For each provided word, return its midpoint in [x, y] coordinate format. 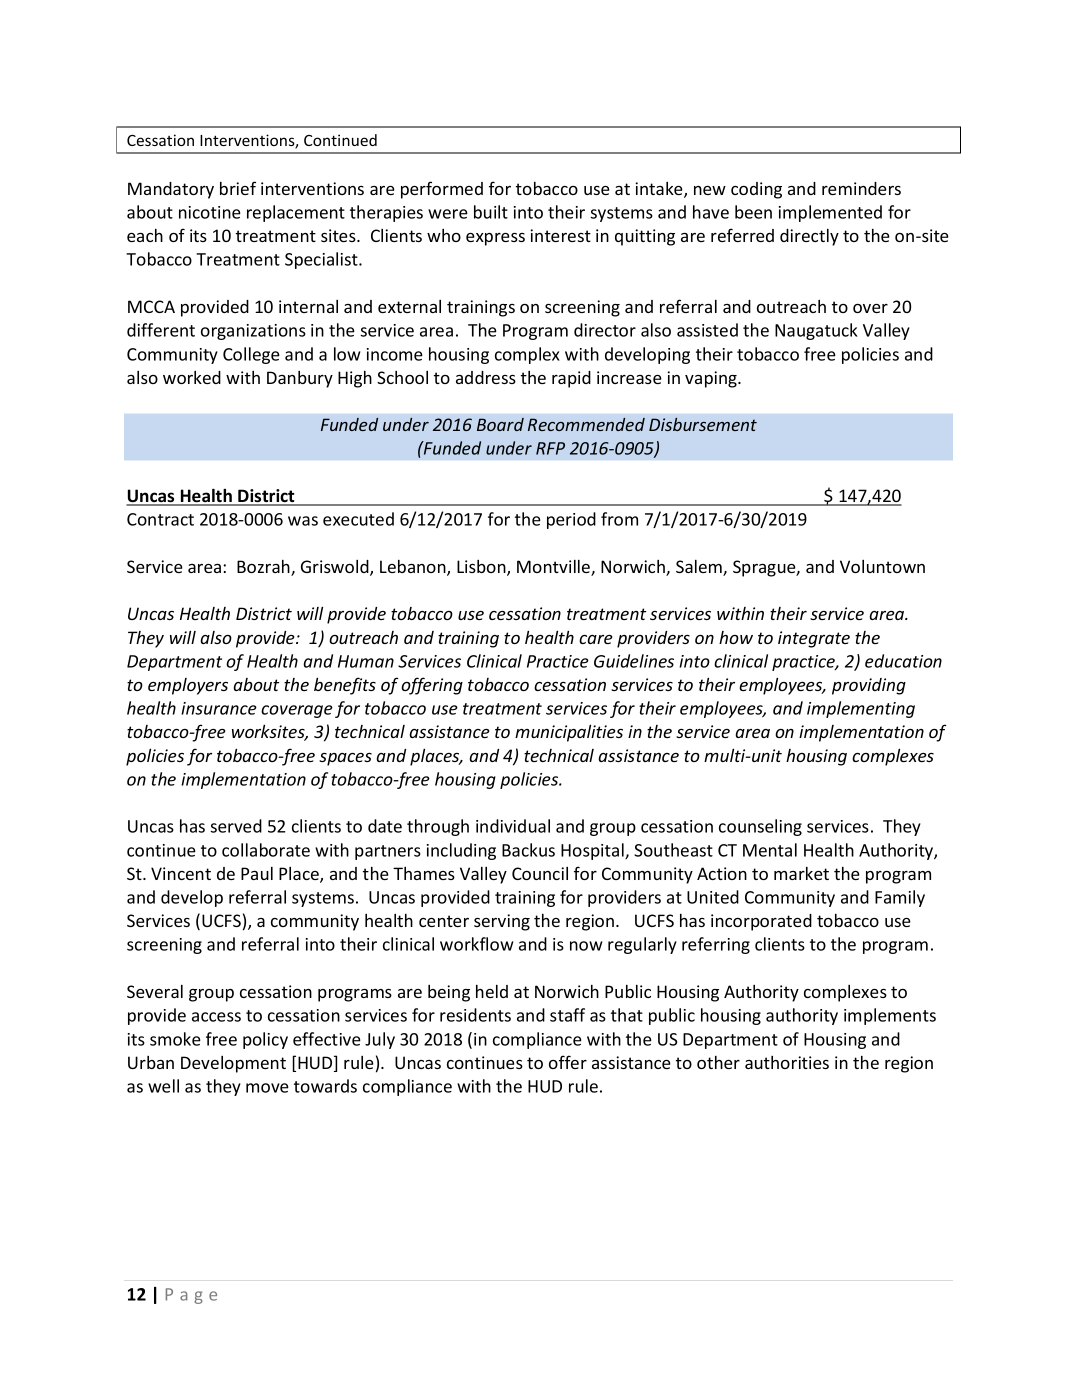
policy [265, 1040]
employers [188, 686]
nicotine [210, 212]
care [595, 639]
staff [567, 1015]
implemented [830, 213]
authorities [787, 1062]
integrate [814, 639]
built [491, 212]
